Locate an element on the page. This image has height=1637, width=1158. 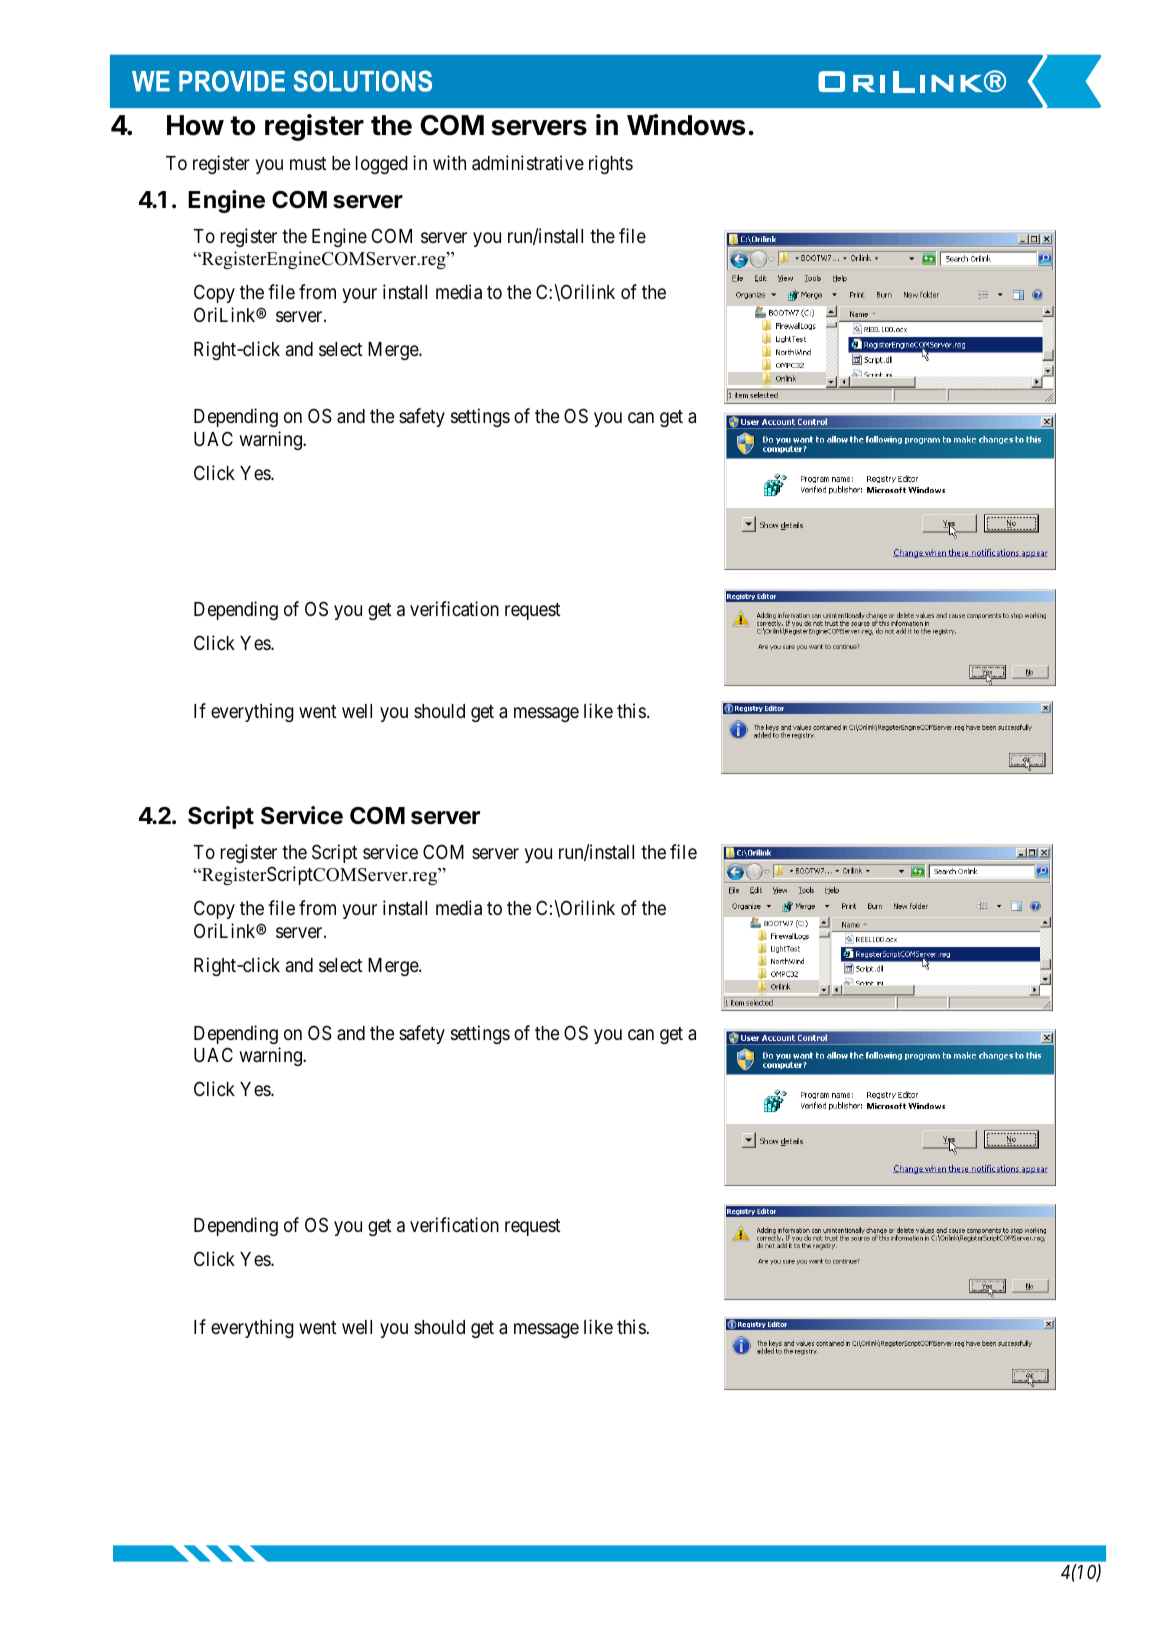
administrative is located at coordinates (528, 163).
